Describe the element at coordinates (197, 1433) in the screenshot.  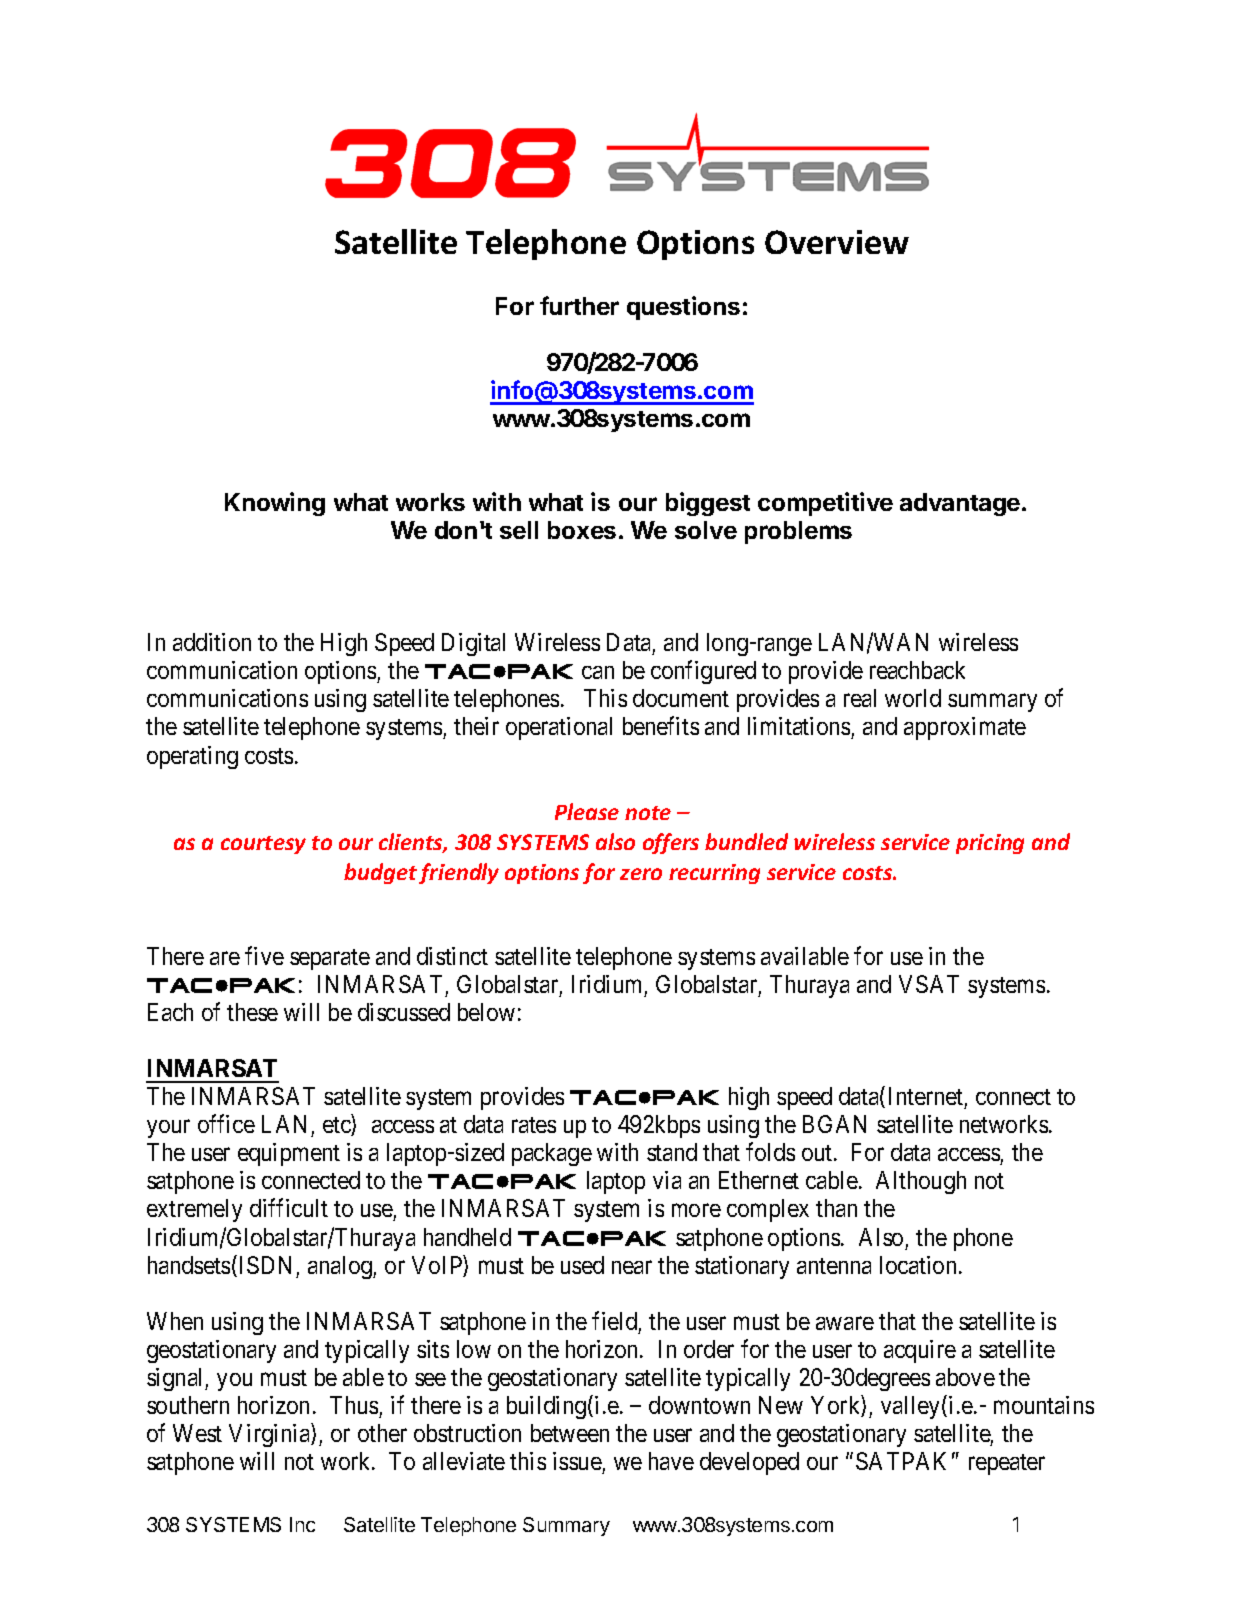
I see `West` at that location.
